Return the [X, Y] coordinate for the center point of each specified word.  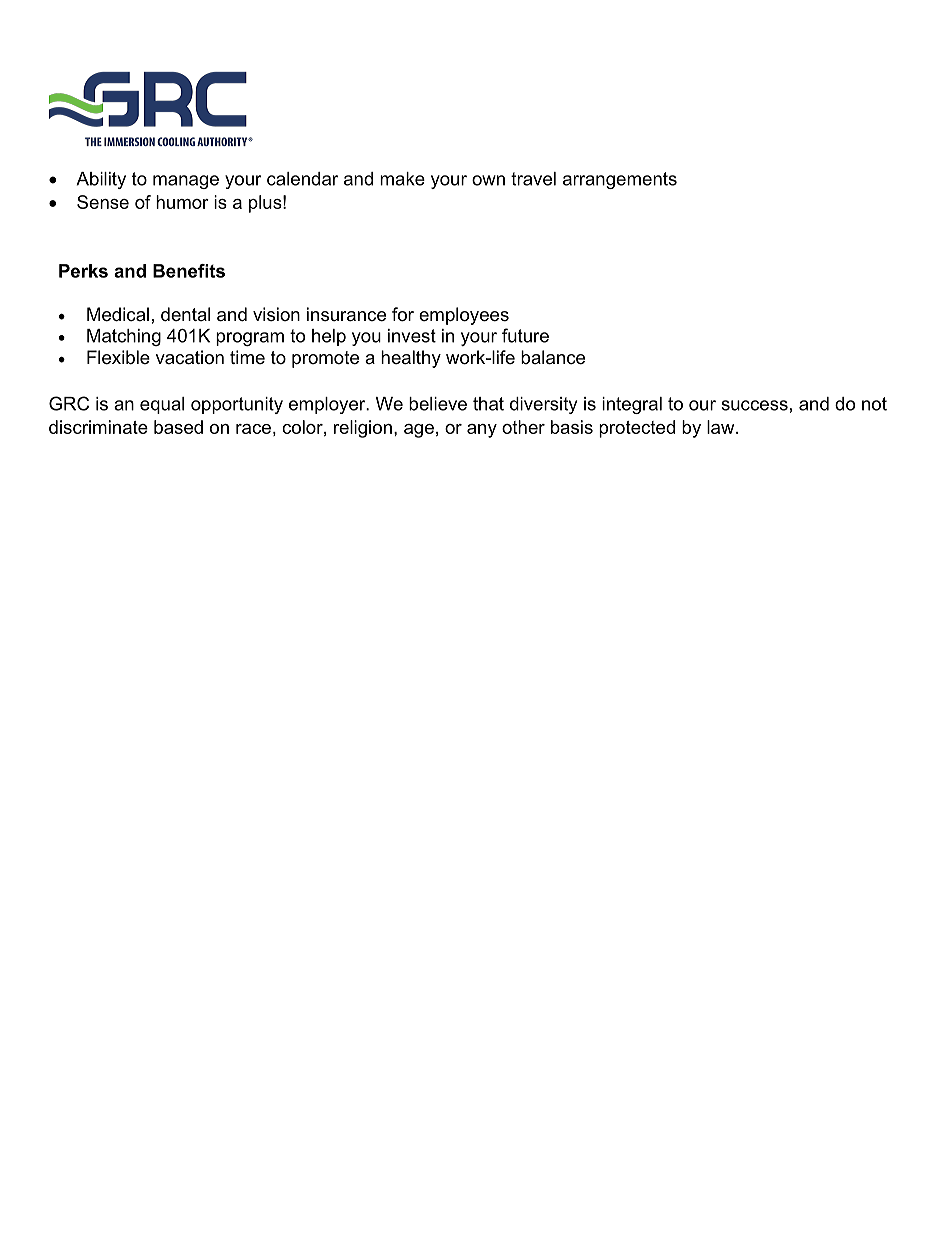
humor [182, 202]
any [482, 431]
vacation [190, 357]
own [488, 180]
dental [185, 314]
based [178, 427]
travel [533, 179]
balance [553, 357]
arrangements [620, 180]
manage [186, 182]
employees [464, 316]
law [722, 427]
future [525, 335]
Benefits [189, 271]
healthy [411, 359]
